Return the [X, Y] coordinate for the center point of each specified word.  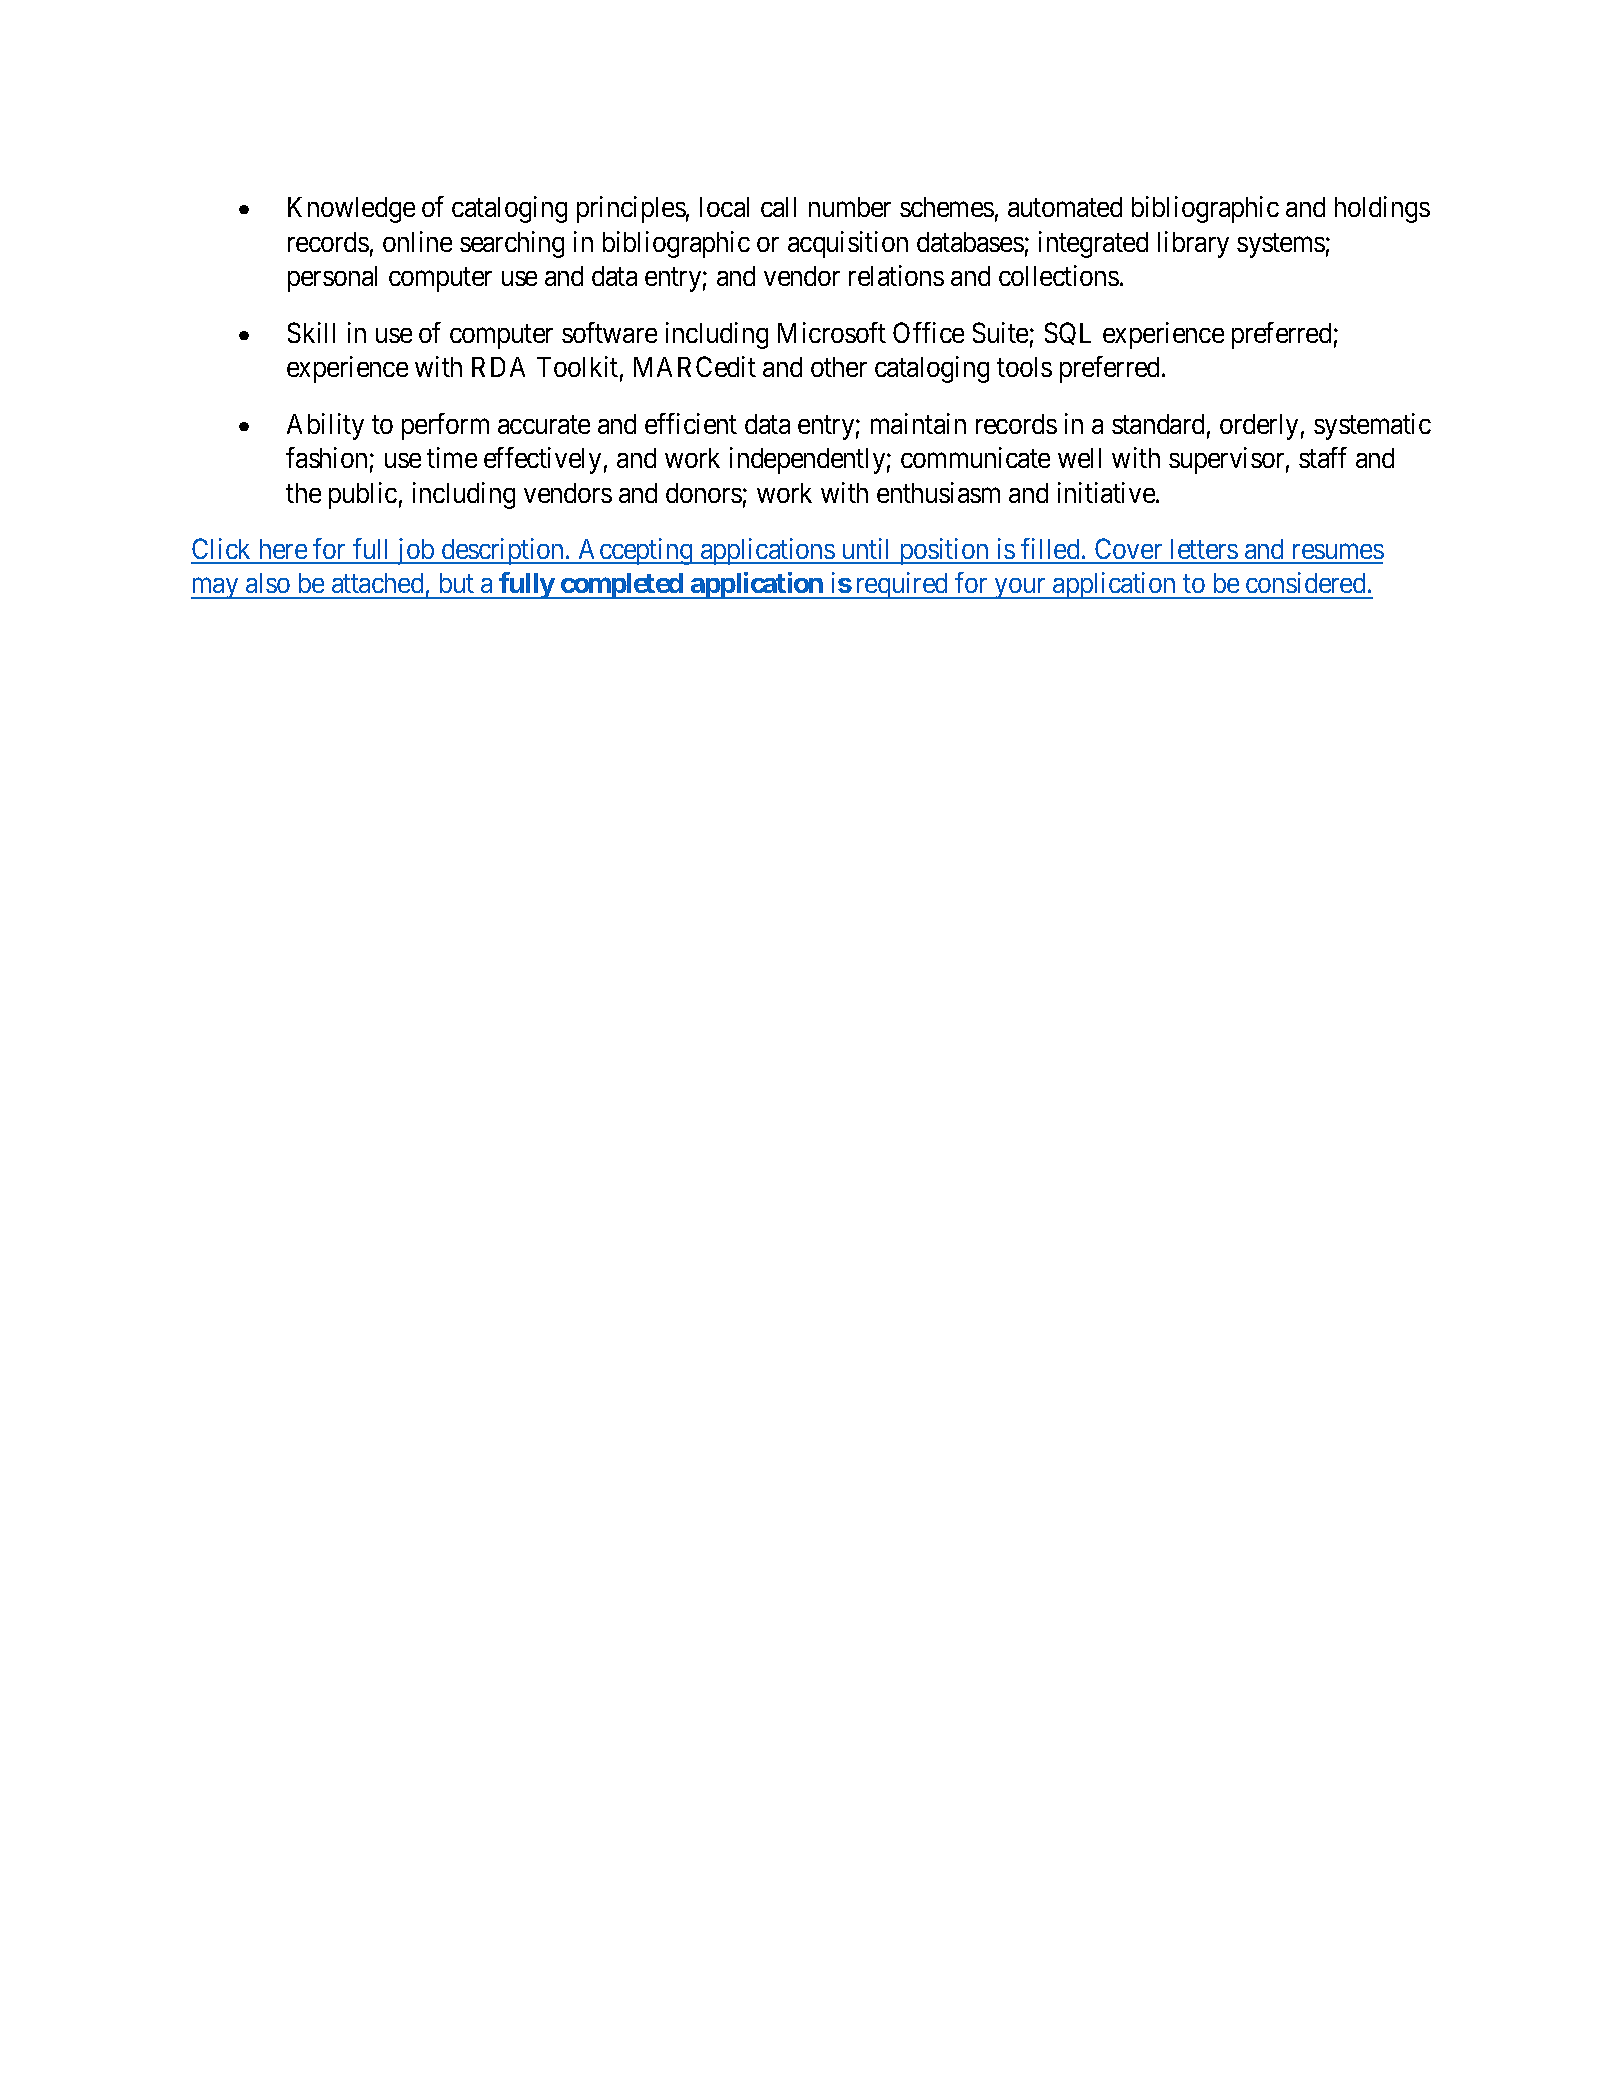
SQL [1068, 333]
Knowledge [351, 210]
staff [1323, 457]
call [778, 207]
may [216, 588]
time [452, 457]
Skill [311, 332]
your [1020, 588]
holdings [1382, 209]
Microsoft [832, 332]
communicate [975, 457]
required [902, 585]
